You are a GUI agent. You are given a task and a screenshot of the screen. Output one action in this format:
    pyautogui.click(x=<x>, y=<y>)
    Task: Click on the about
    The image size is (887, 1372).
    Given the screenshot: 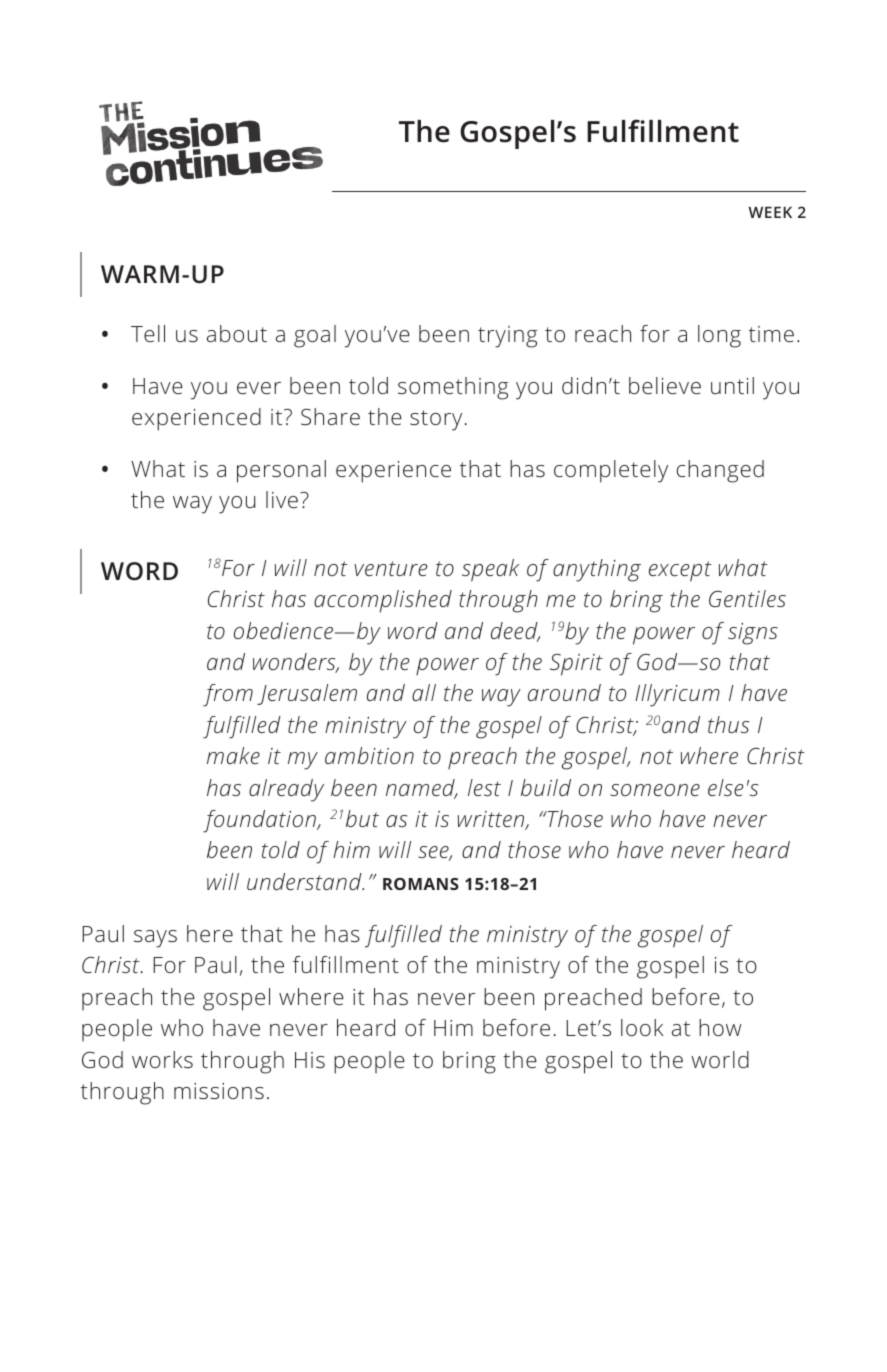 What is the action you would take?
    pyautogui.click(x=237, y=333)
